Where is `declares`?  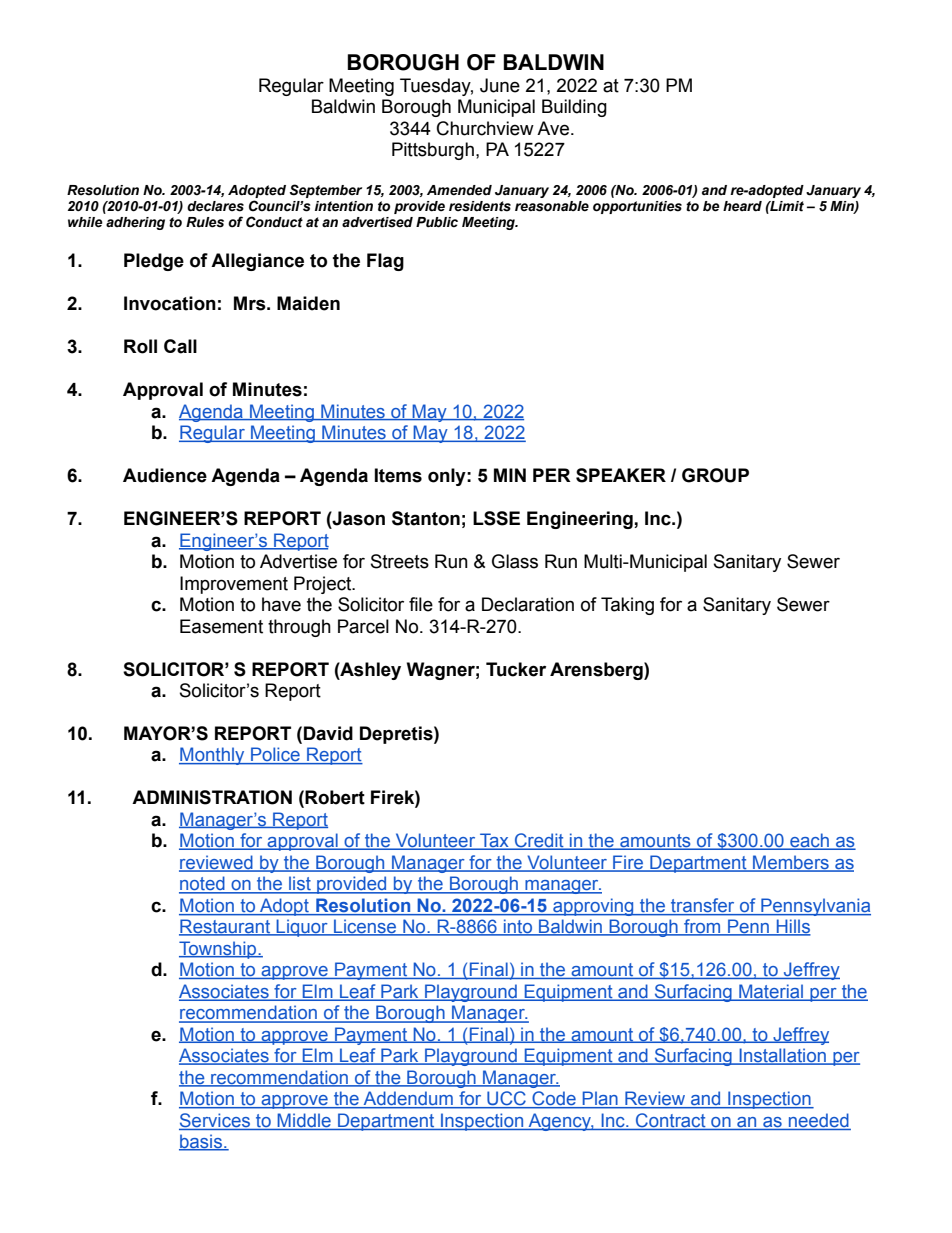 declares is located at coordinates (215, 206).
